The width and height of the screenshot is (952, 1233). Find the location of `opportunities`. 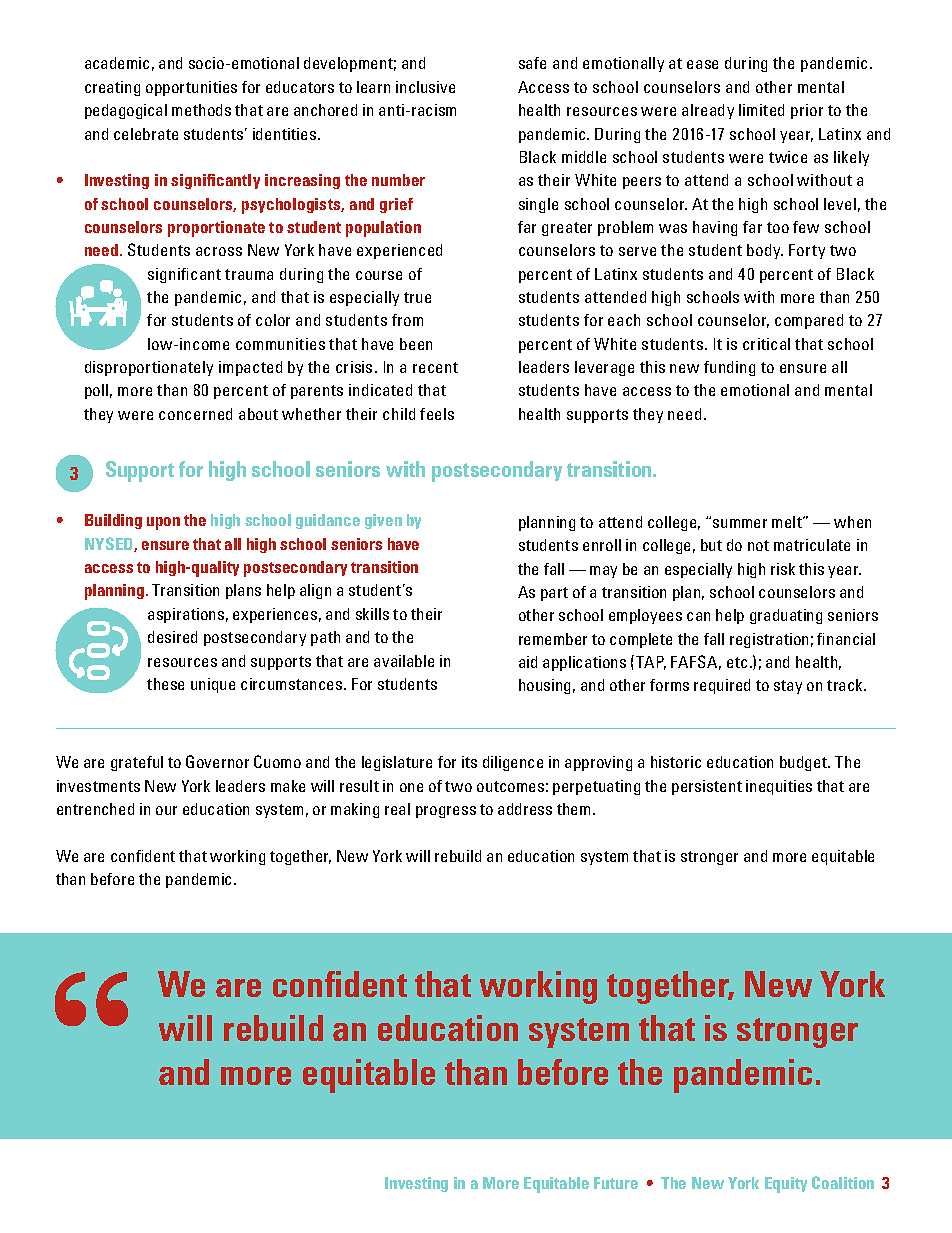

opportunities is located at coordinates (191, 88).
